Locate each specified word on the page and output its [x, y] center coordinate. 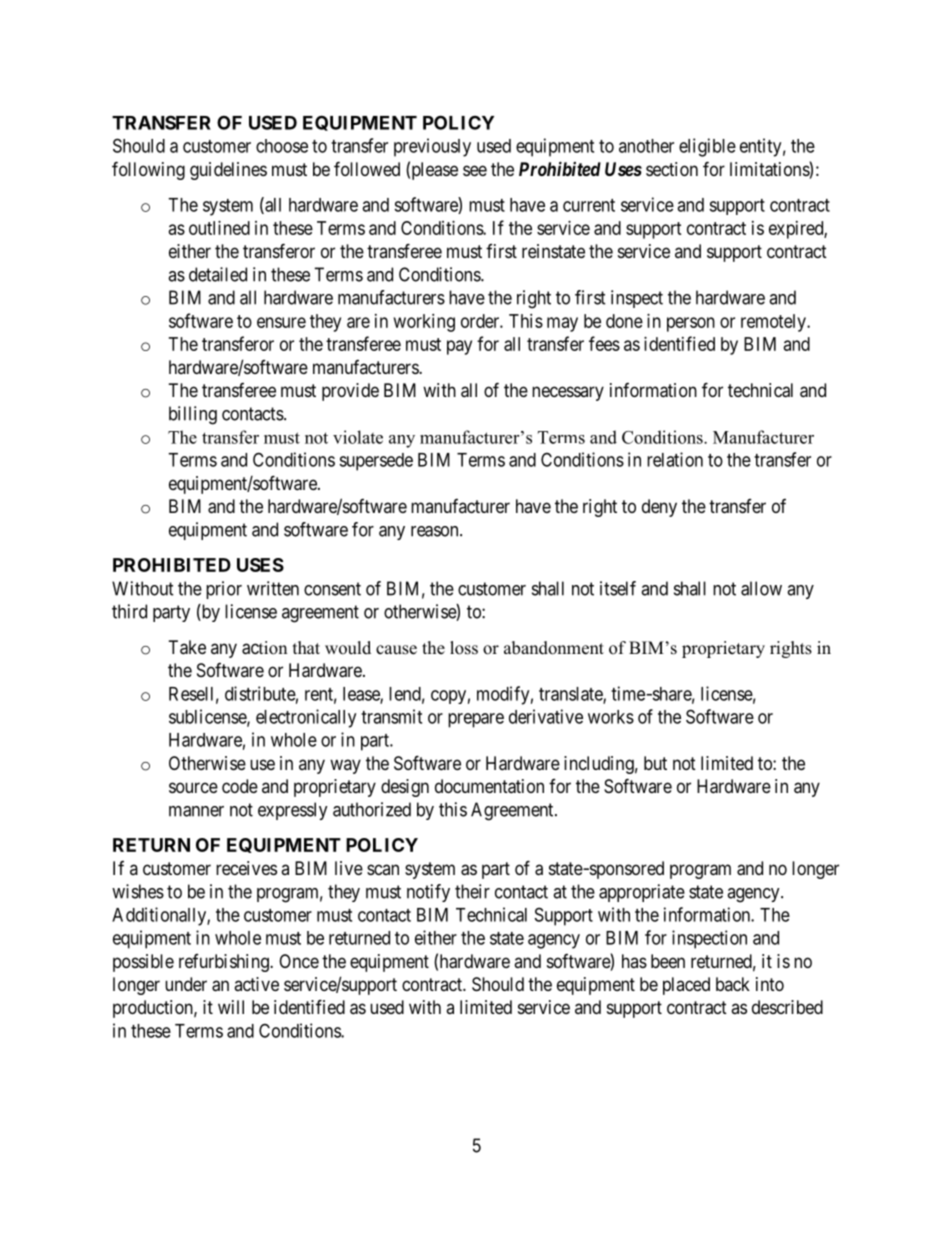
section [672, 169]
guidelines [228, 171]
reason [436, 531]
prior [224, 590]
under [186, 984]
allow [761, 588]
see [475, 170]
